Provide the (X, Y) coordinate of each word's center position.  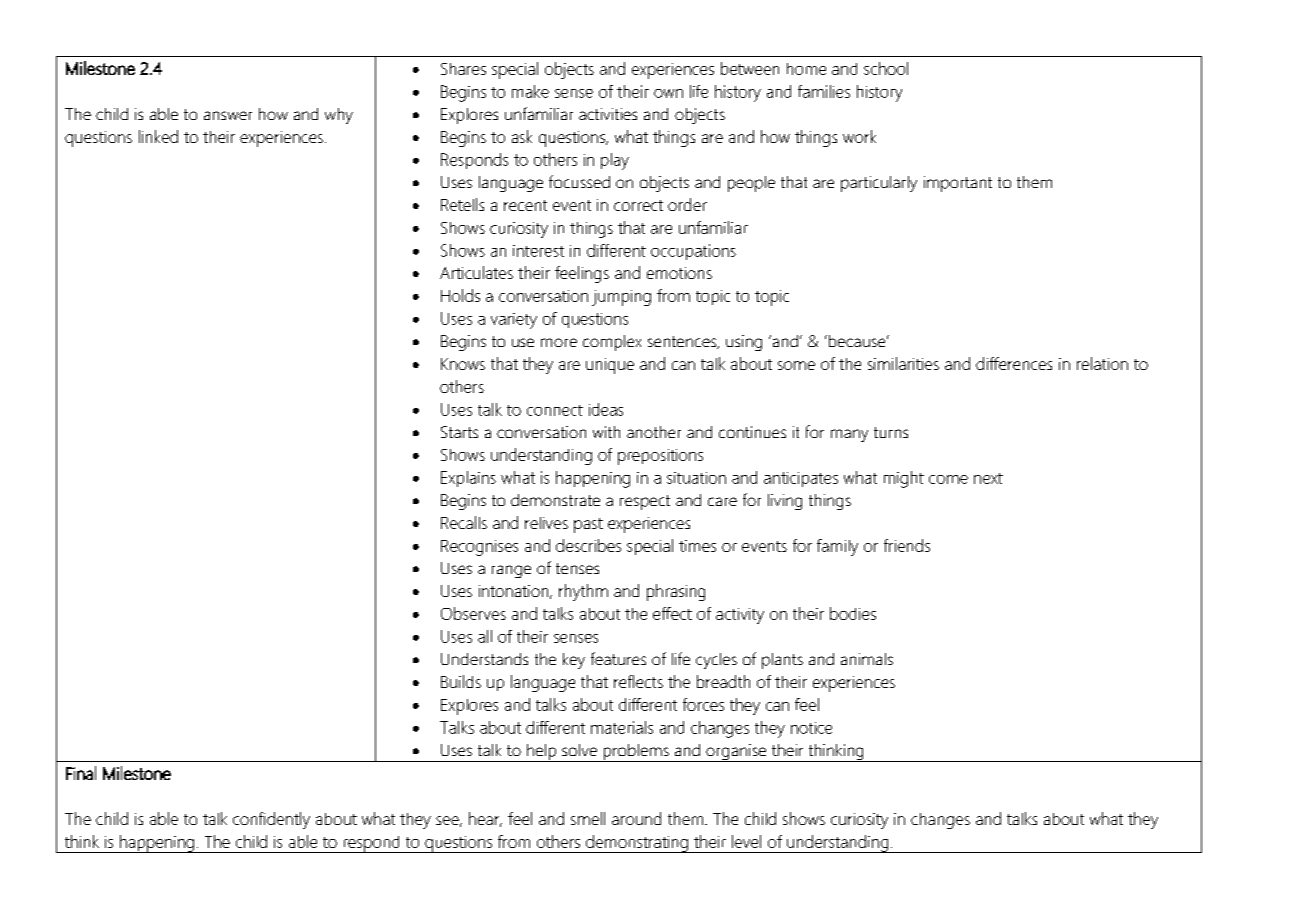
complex (612, 343)
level (746, 841)
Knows (463, 364)
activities (608, 114)
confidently (271, 820)
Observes (473, 613)
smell (588, 818)
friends (907, 545)
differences (1014, 363)
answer (228, 115)
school (886, 68)
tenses (577, 568)
